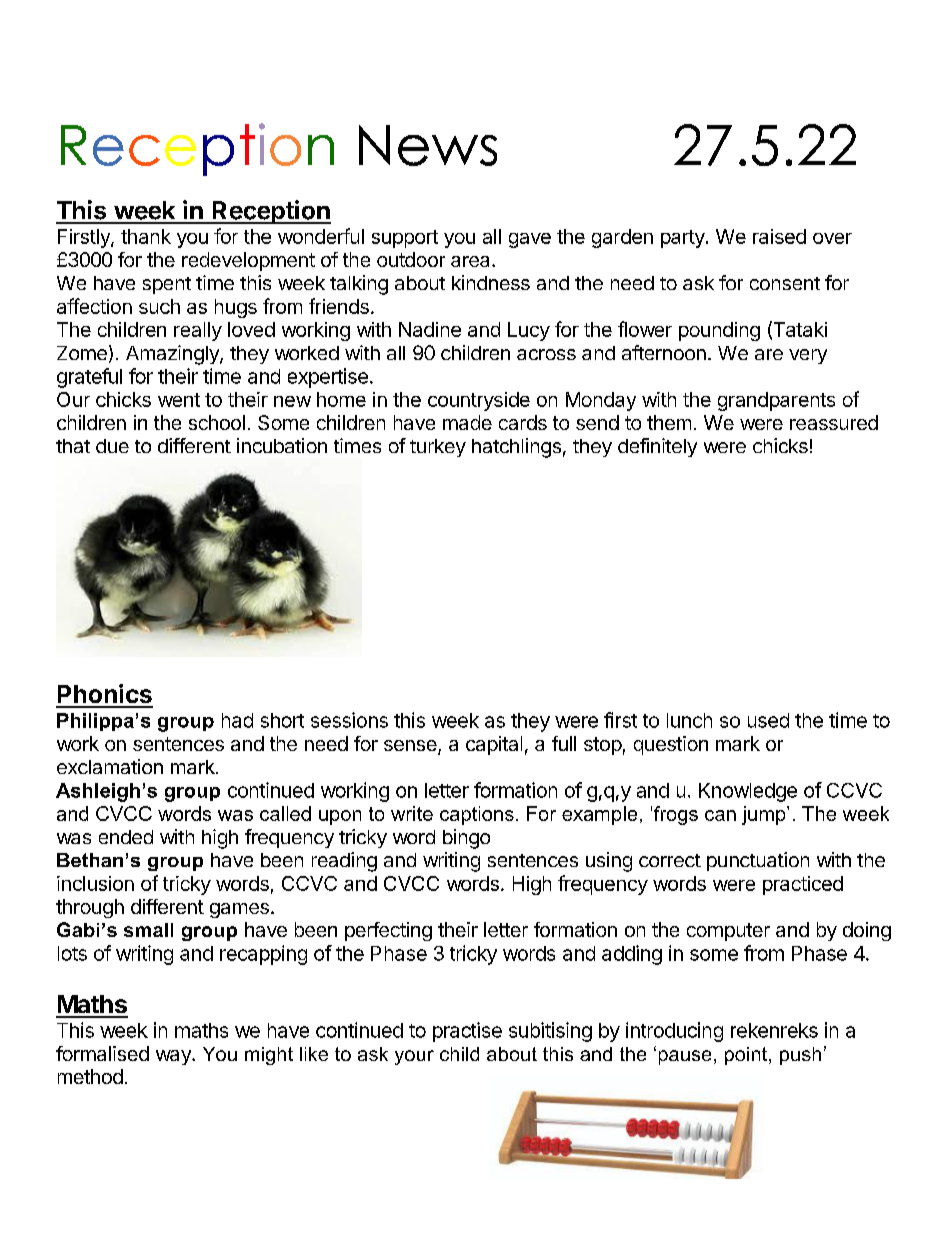  I want to click on raised, so click(779, 236).
